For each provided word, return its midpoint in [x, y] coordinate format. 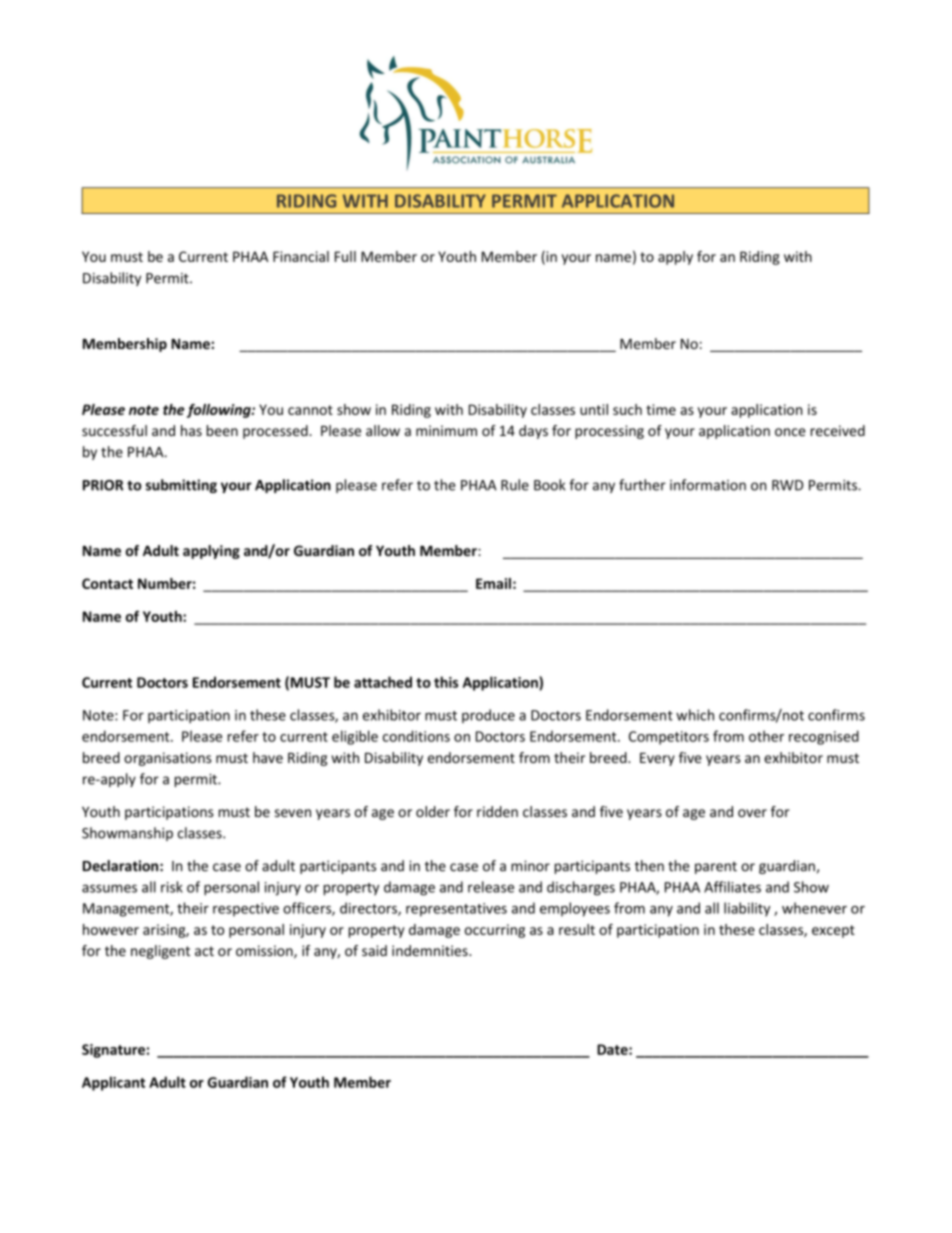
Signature [113, 1051]
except [833, 931]
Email [493, 583]
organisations [168, 759]
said [374, 950]
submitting [181, 486]
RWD [787, 485]
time [661, 409]
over [752, 813]
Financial [301, 256]
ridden [497, 811]
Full [345, 256]
